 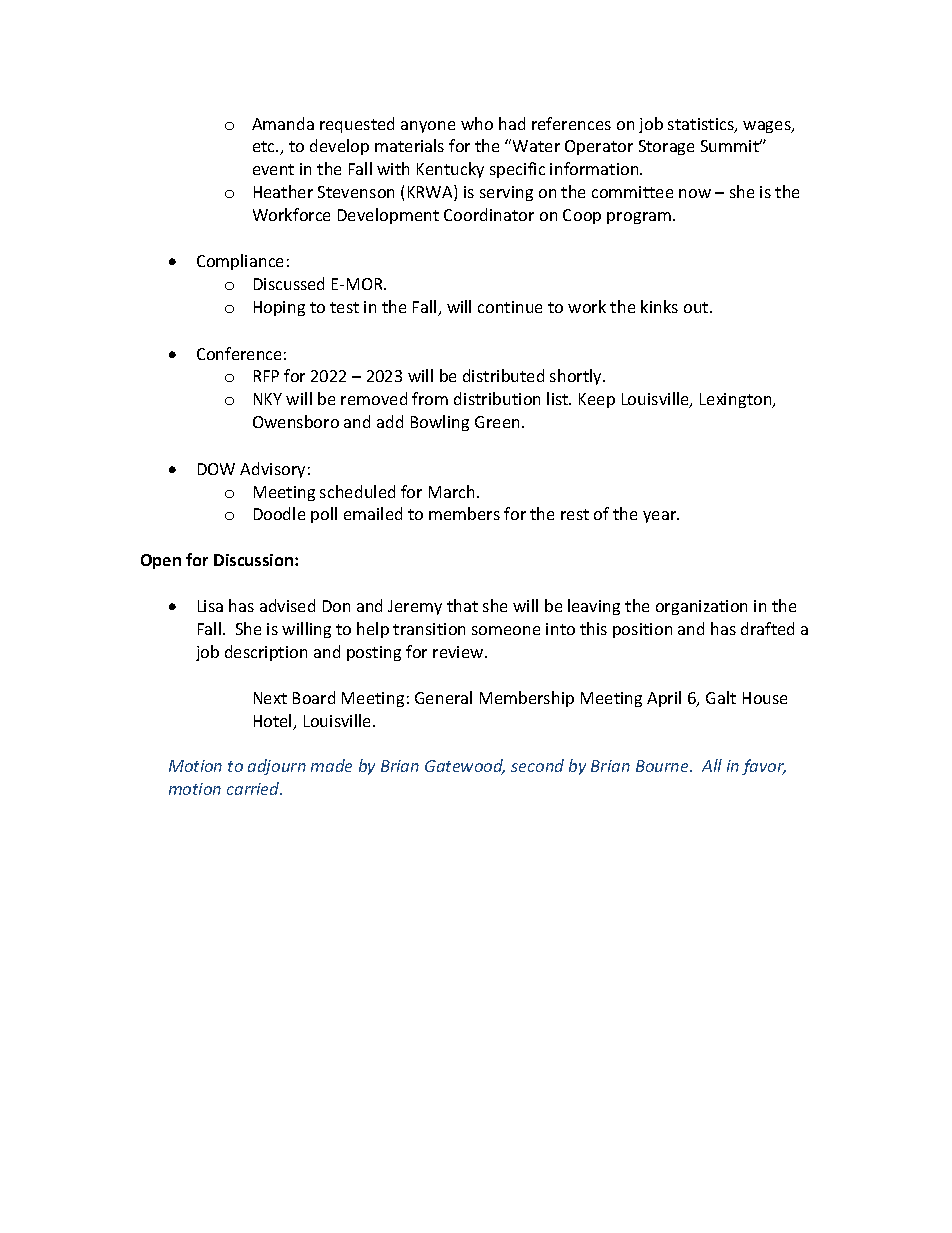 What do you see at coordinates (210, 606) in the screenshot?
I see `Lisa` at bounding box center [210, 606].
